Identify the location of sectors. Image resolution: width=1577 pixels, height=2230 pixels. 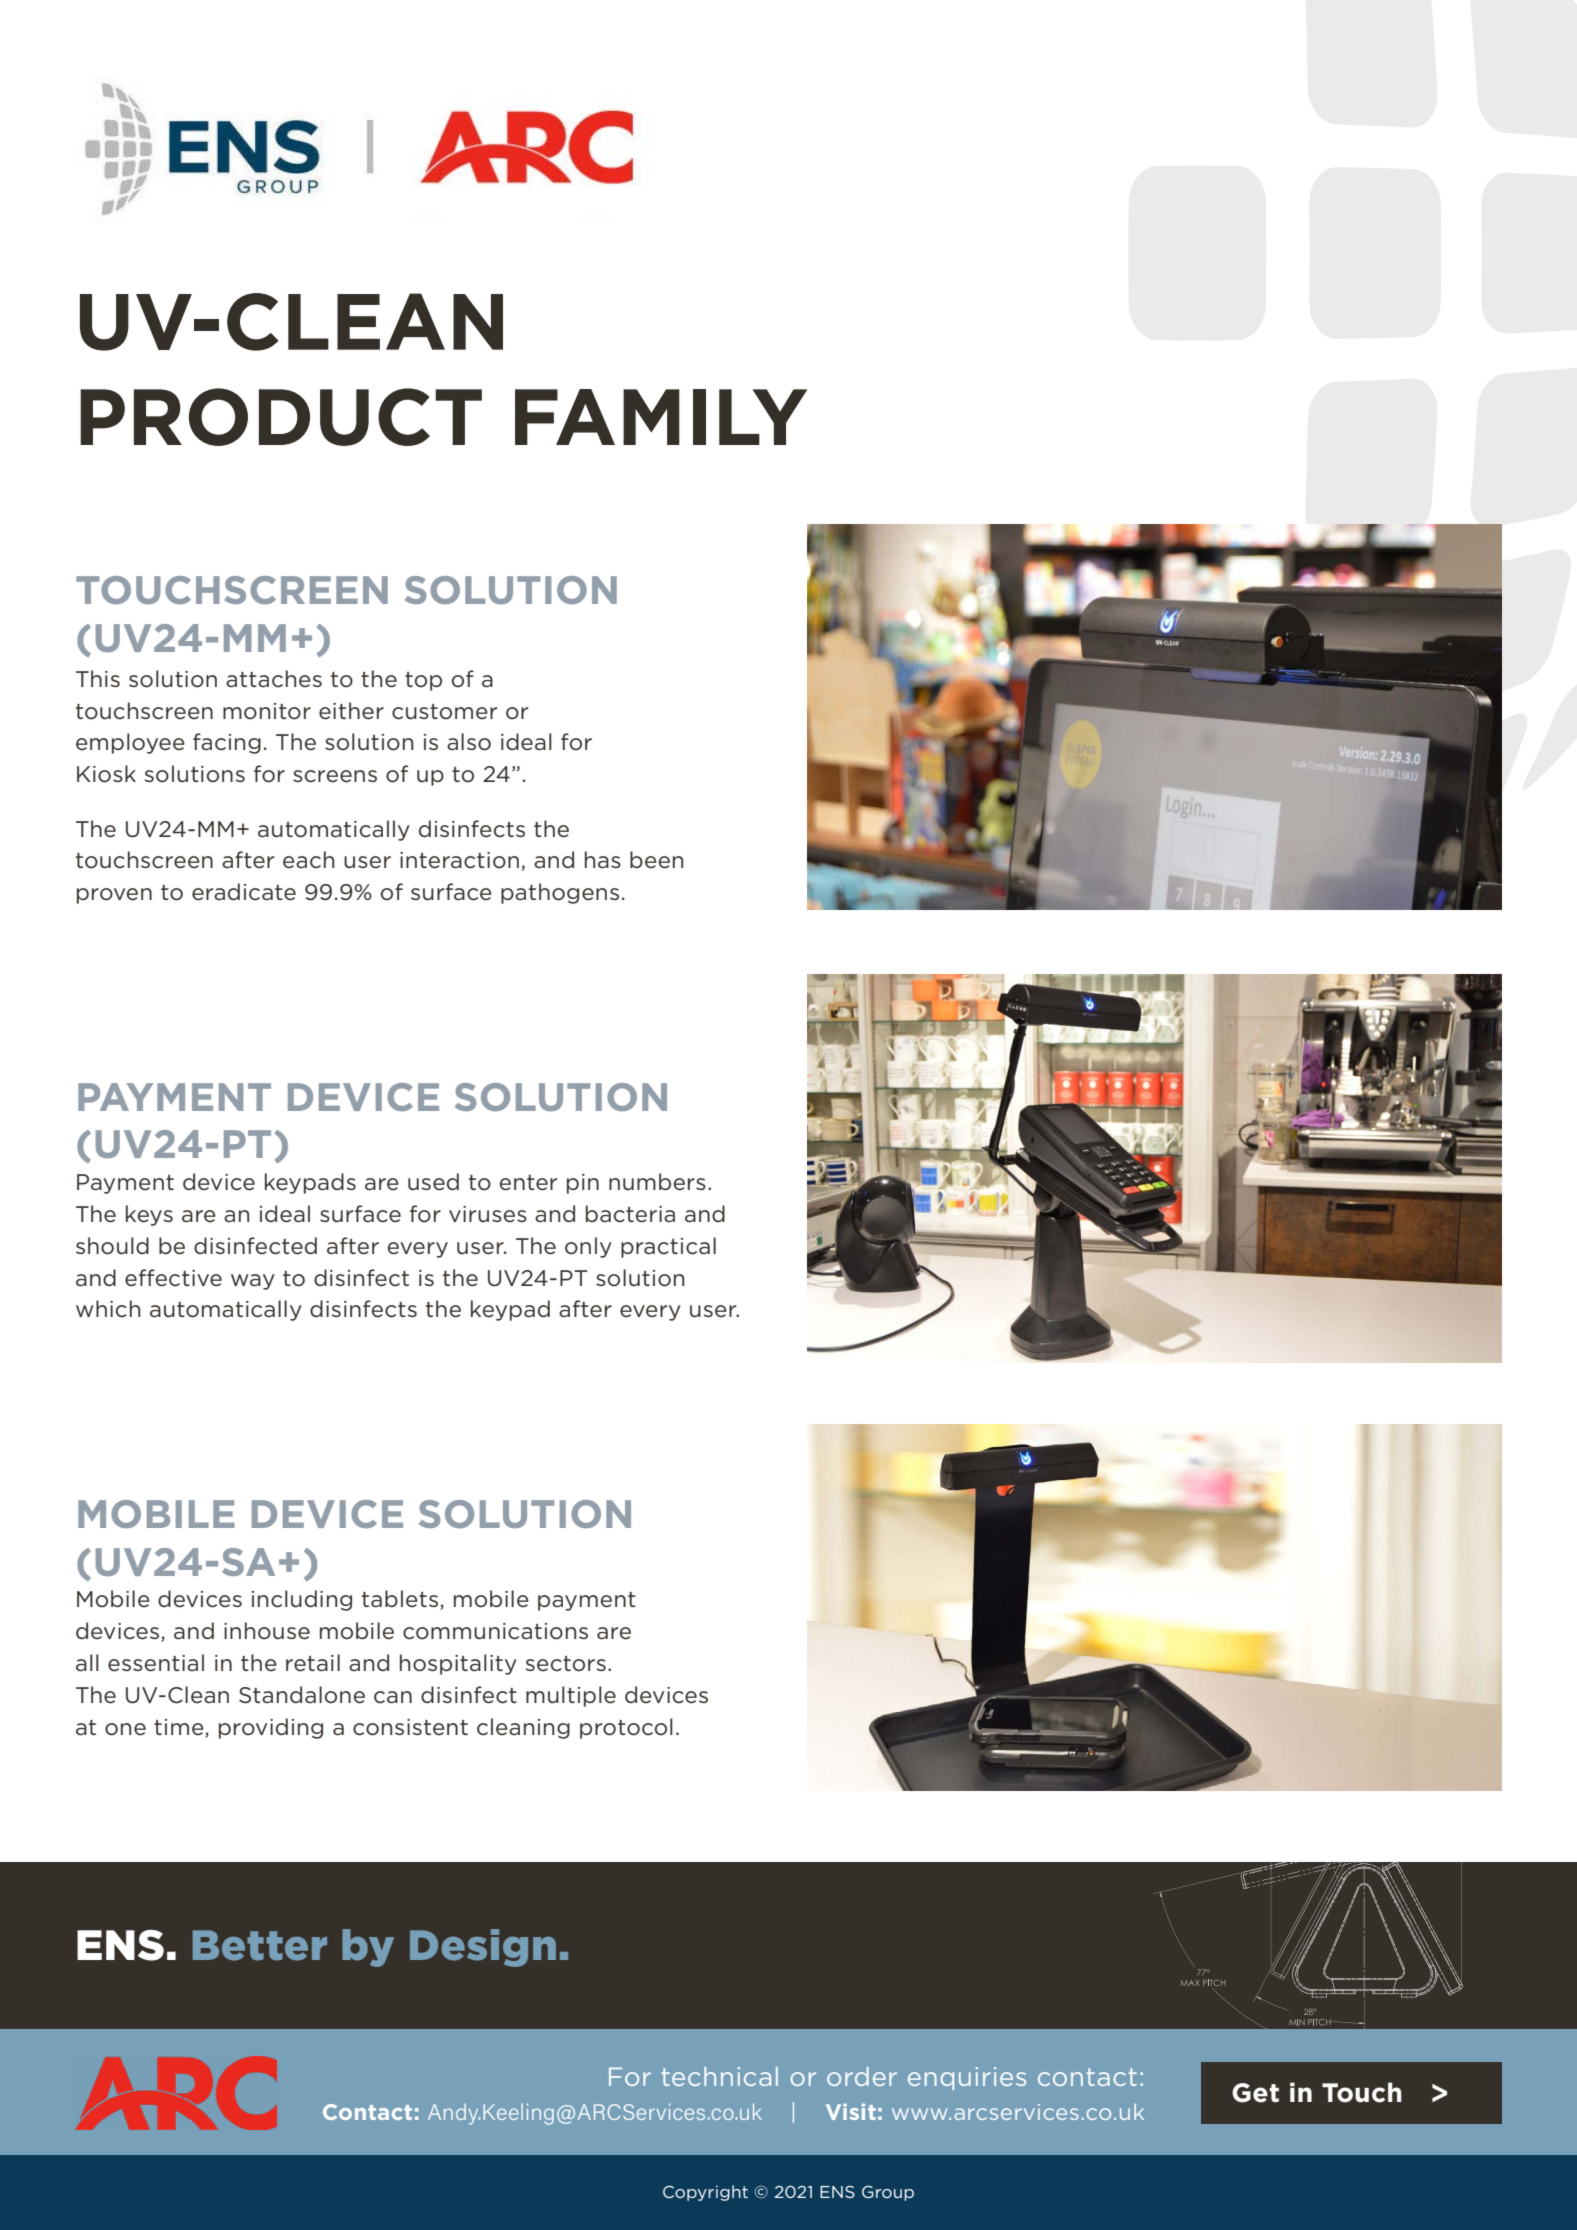
(566, 1664).
